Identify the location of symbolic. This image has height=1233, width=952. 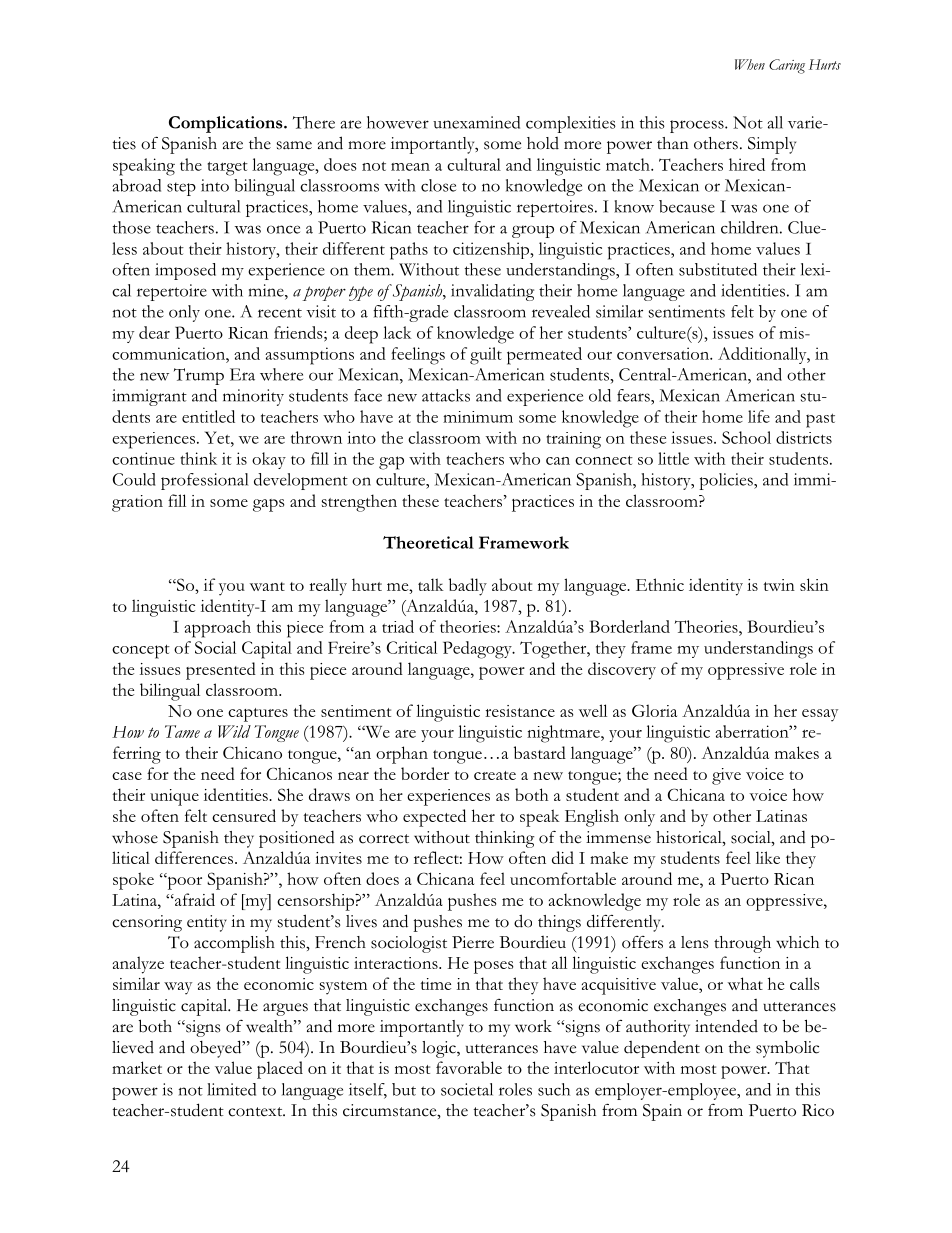
(787, 1049).
